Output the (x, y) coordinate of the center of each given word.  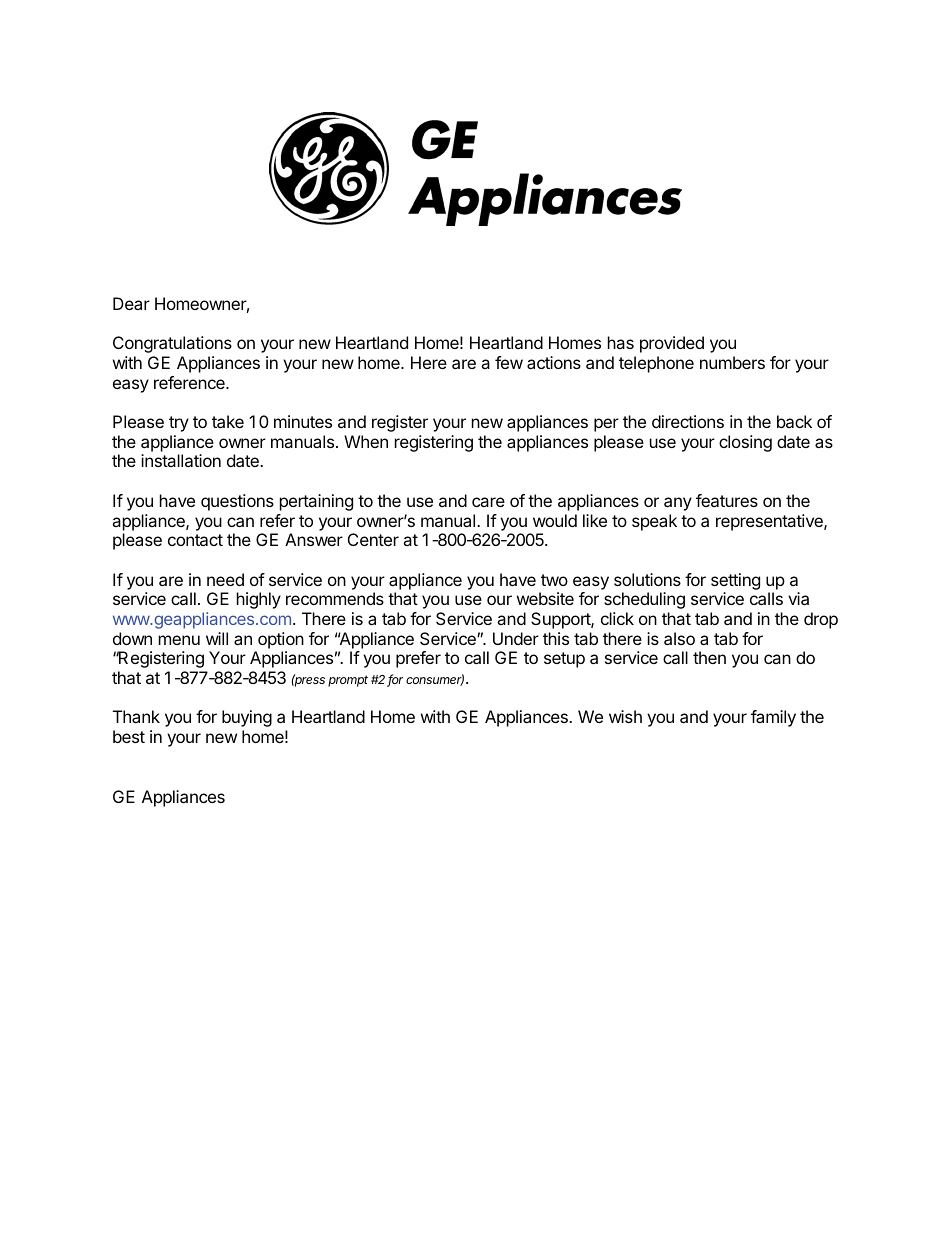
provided (672, 344)
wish (625, 716)
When (366, 441)
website (545, 598)
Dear (131, 303)
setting (735, 581)
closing (745, 443)
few (509, 362)
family (773, 718)
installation (181, 460)
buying (247, 718)
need (225, 579)
